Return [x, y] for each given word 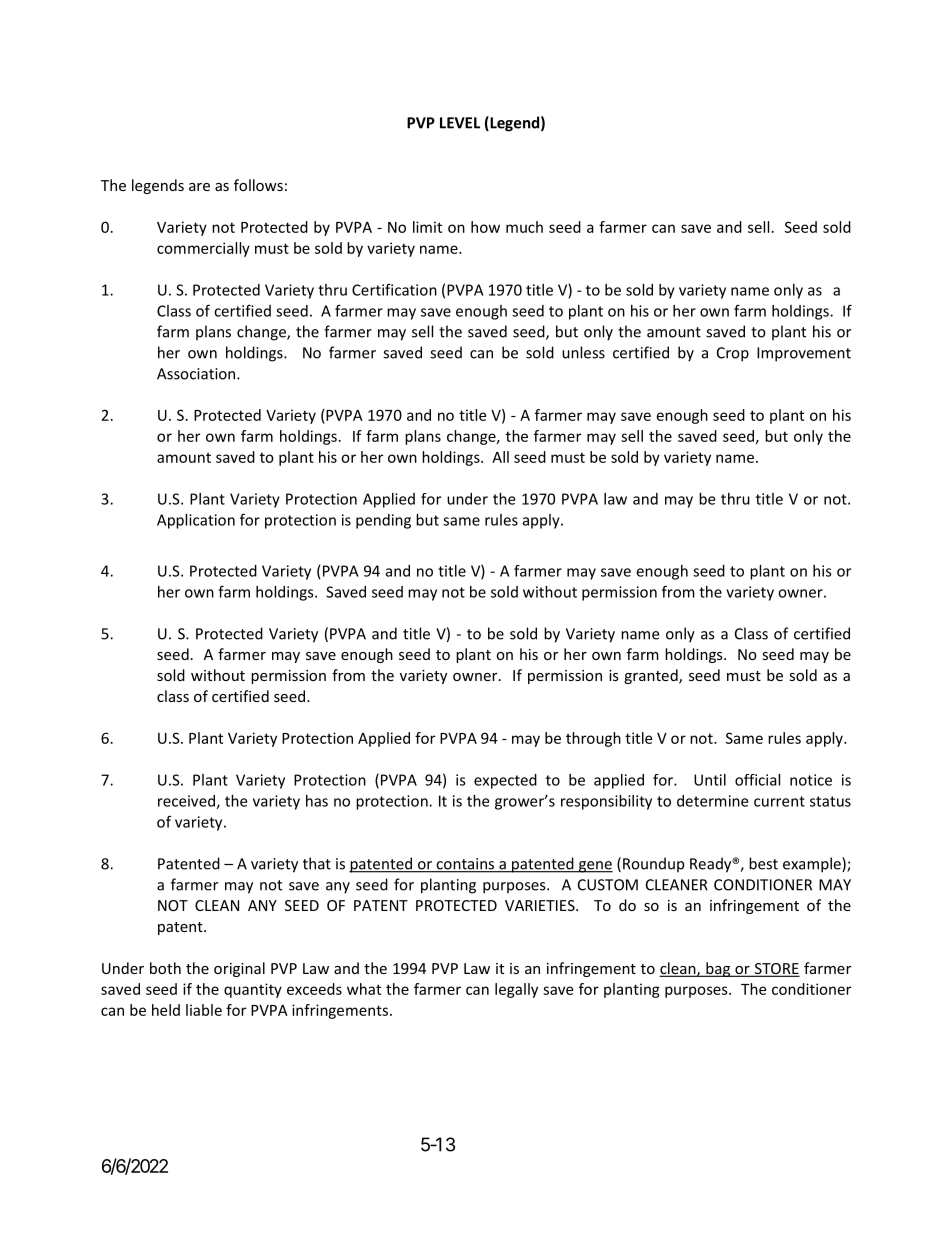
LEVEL [460, 123]
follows [258, 185]
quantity [253, 990]
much [524, 227]
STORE [775, 969]
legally [516, 990]
